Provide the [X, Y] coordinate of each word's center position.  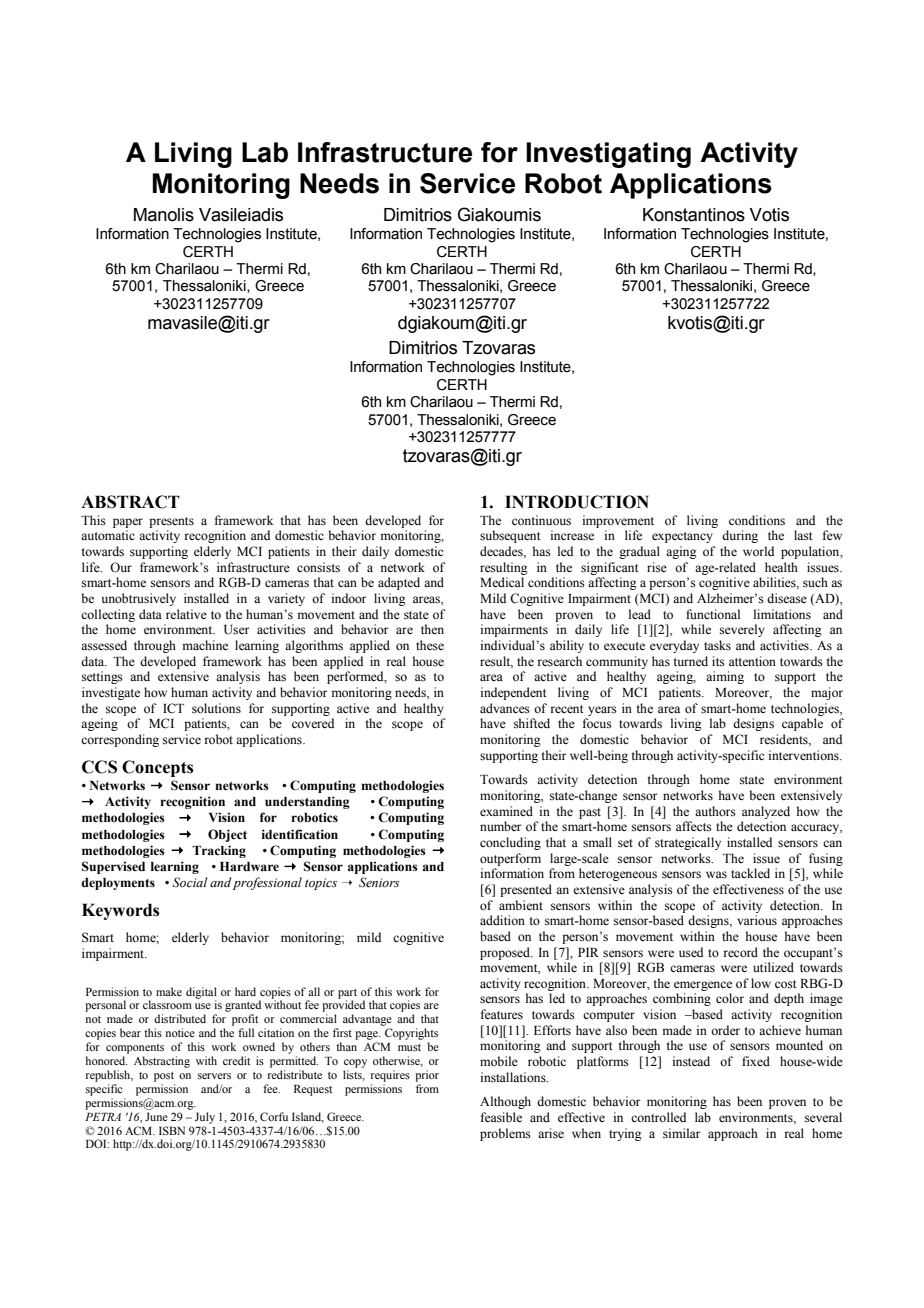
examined [506, 811]
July [205, 1118]
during [740, 536]
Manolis [164, 215]
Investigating [608, 155]
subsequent [510, 536]
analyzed [766, 812]
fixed [756, 1061]
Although [505, 1102]
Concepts [157, 768]
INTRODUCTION [577, 502]
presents [171, 522]
